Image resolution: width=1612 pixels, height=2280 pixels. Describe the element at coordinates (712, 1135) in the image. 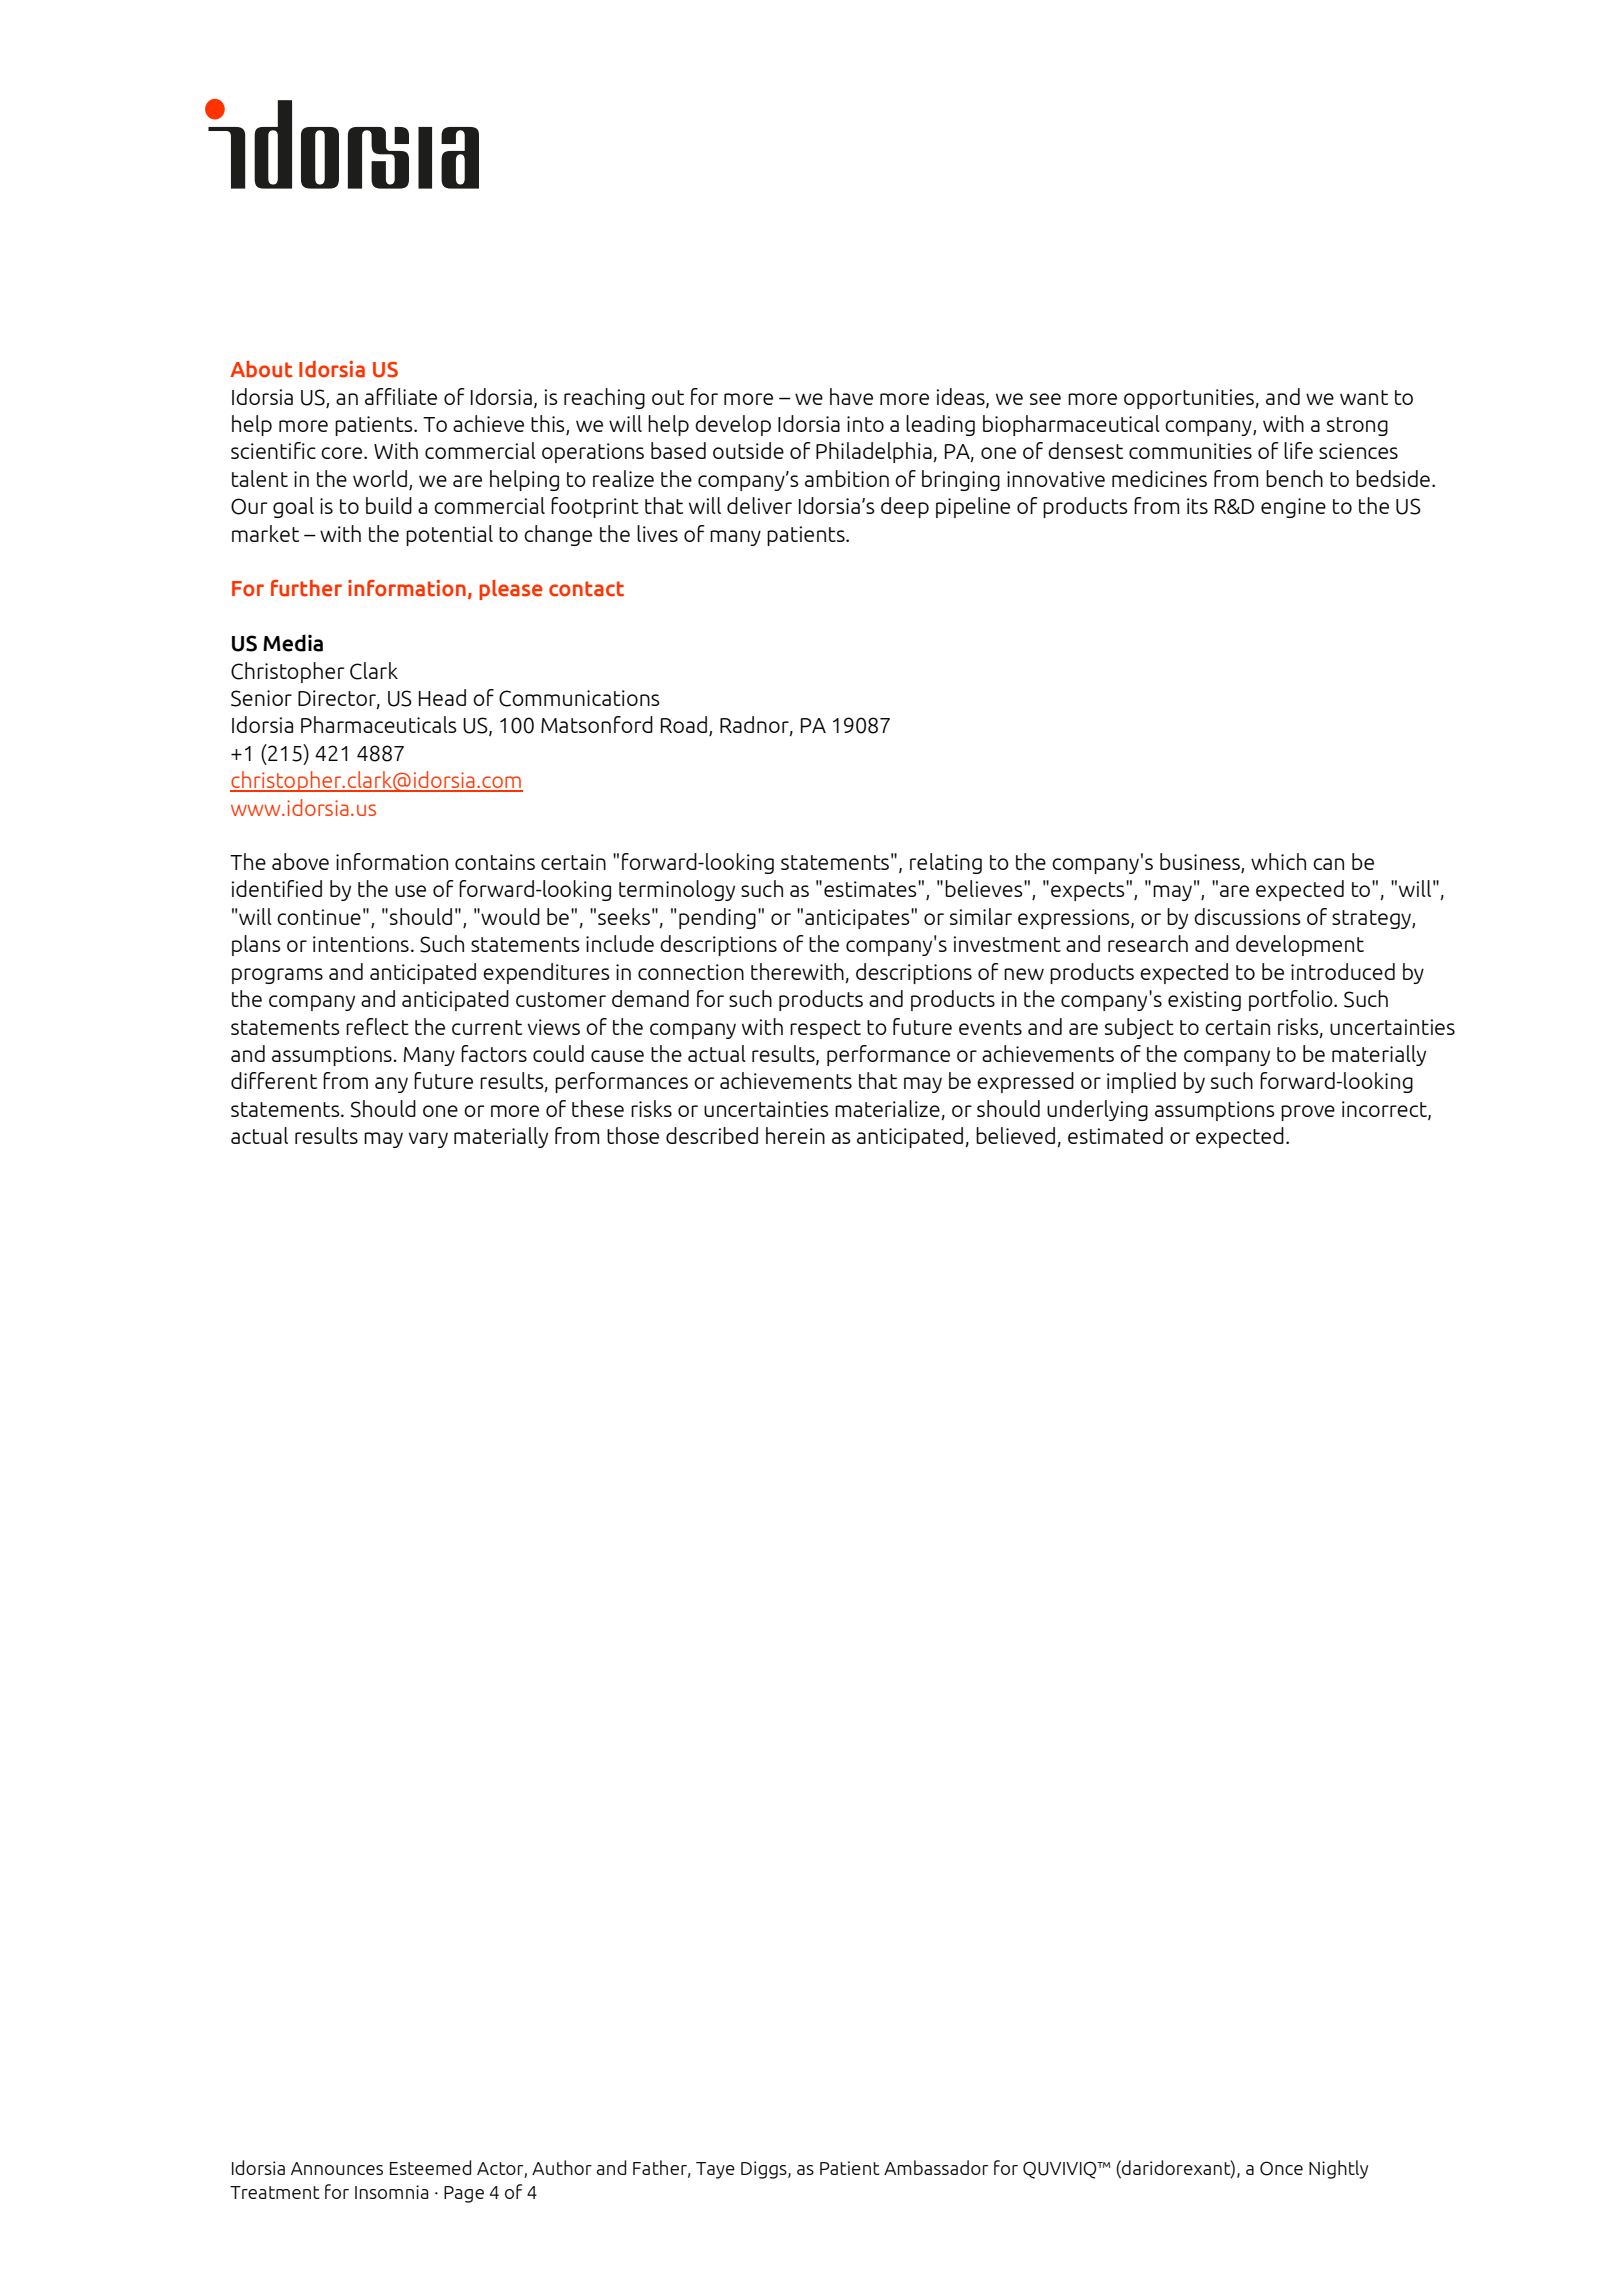

I see `described` at that location.
